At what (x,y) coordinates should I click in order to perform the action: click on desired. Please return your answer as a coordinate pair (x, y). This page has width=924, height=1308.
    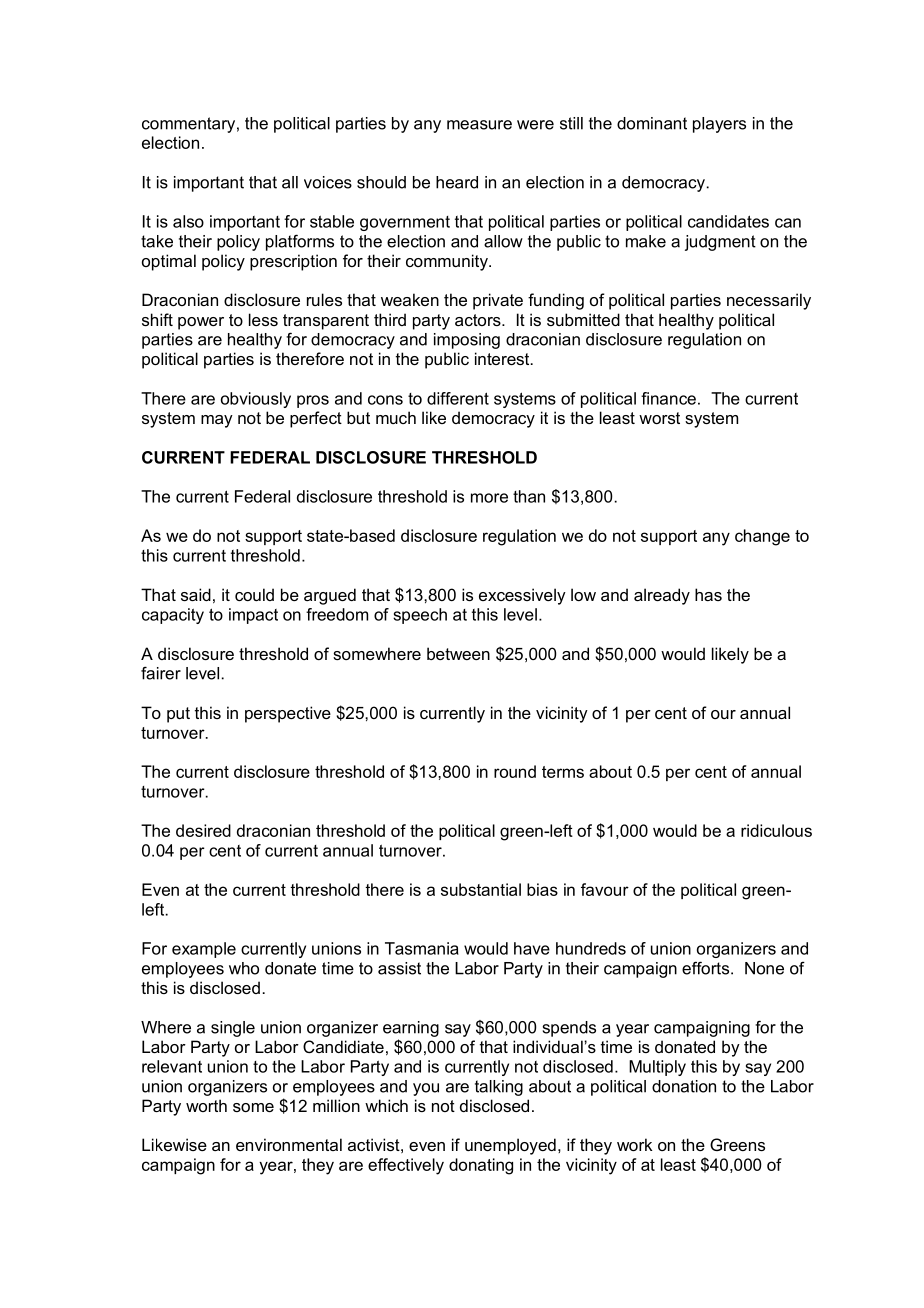
    Looking at the image, I should click on (203, 830).
